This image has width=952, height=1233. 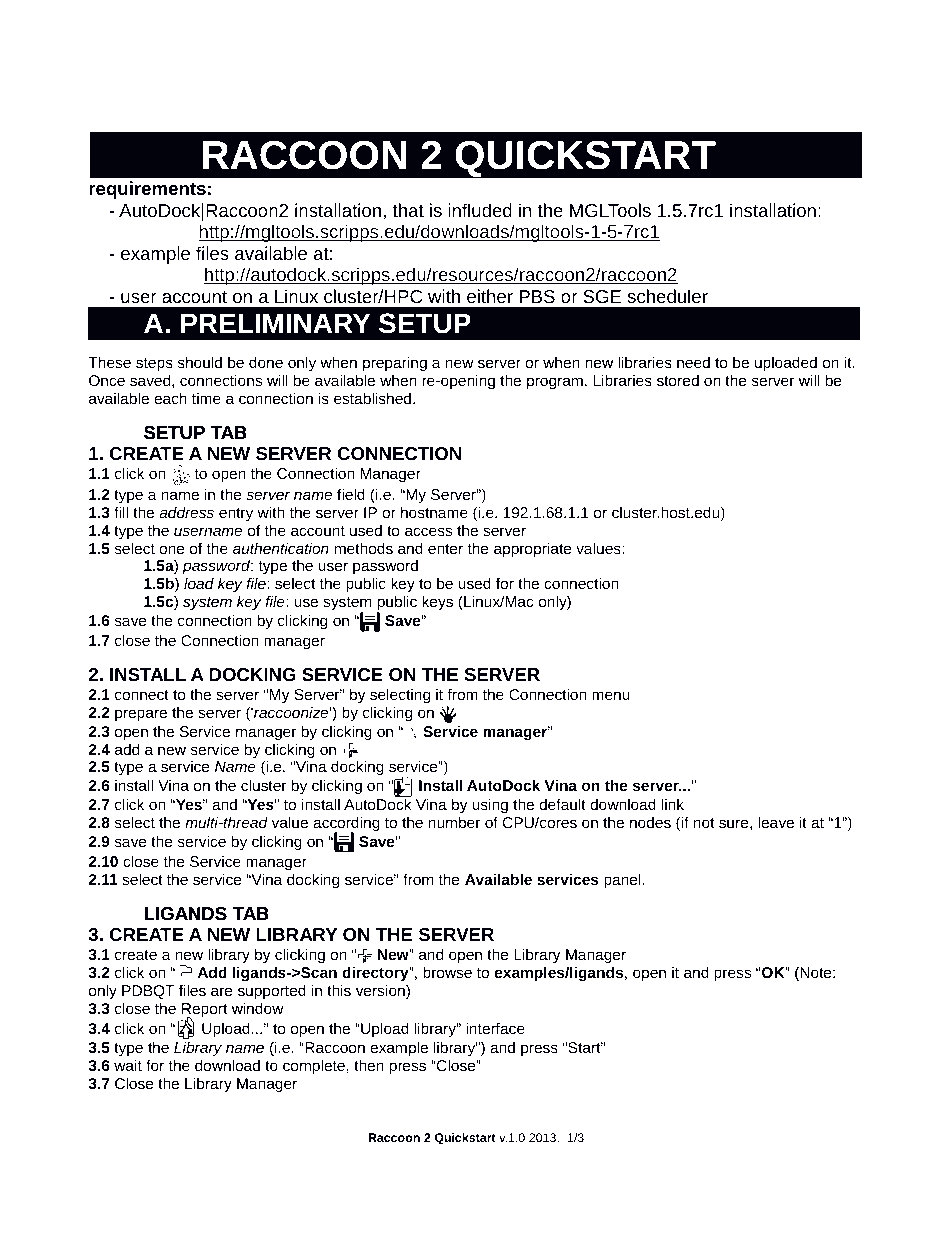 What do you see at coordinates (668, 296) in the image?
I see `scheduler` at bounding box center [668, 296].
